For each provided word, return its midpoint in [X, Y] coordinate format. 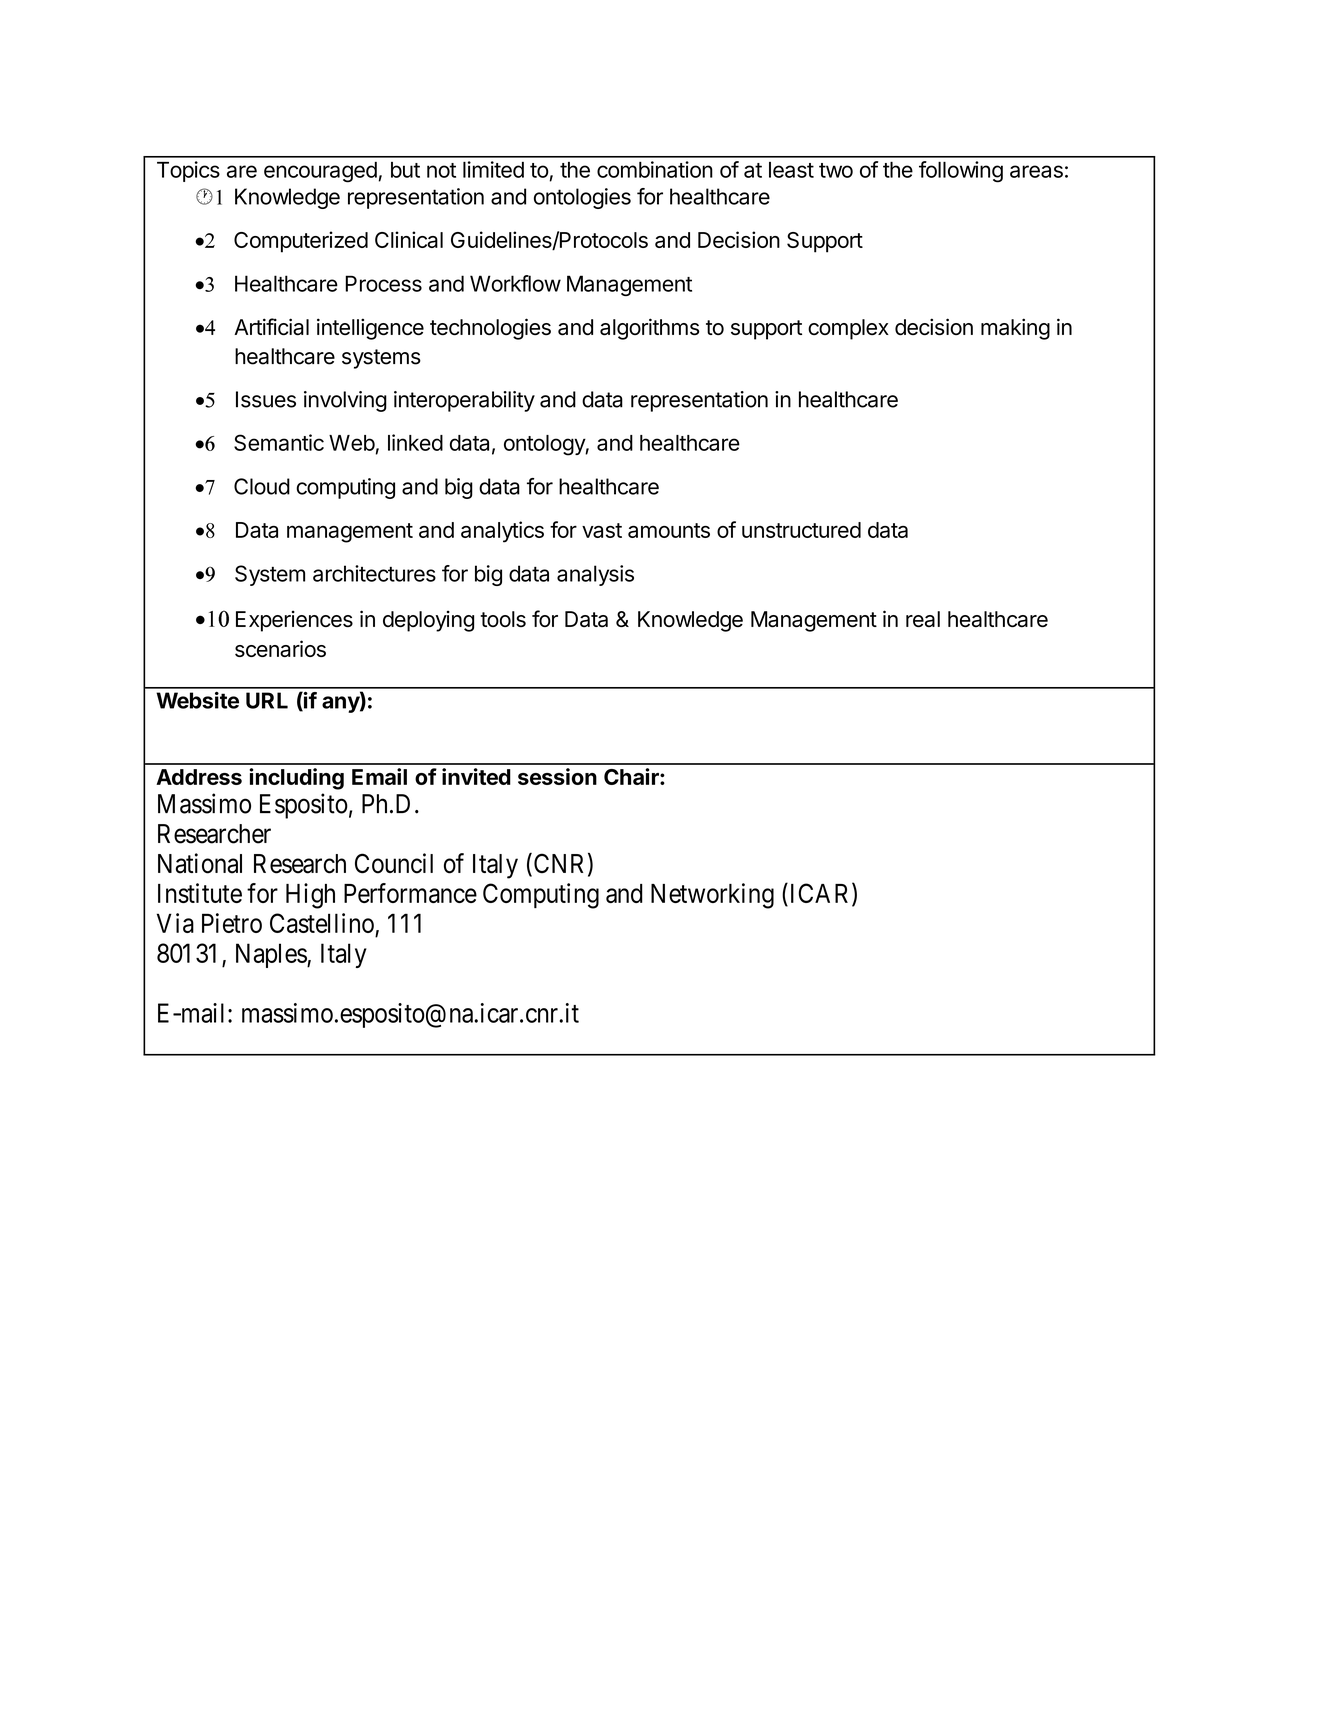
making [1015, 329]
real [923, 619]
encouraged [320, 172]
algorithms [650, 329]
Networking [712, 896]
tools [503, 619]
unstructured [801, 530]
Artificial [271, 327]
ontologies [582, 198]
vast [602, 530]
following [961, 172]
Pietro [232, 923]
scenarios [280, 648]
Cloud [262, 486]
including [296, 779]
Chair [632, 776]
